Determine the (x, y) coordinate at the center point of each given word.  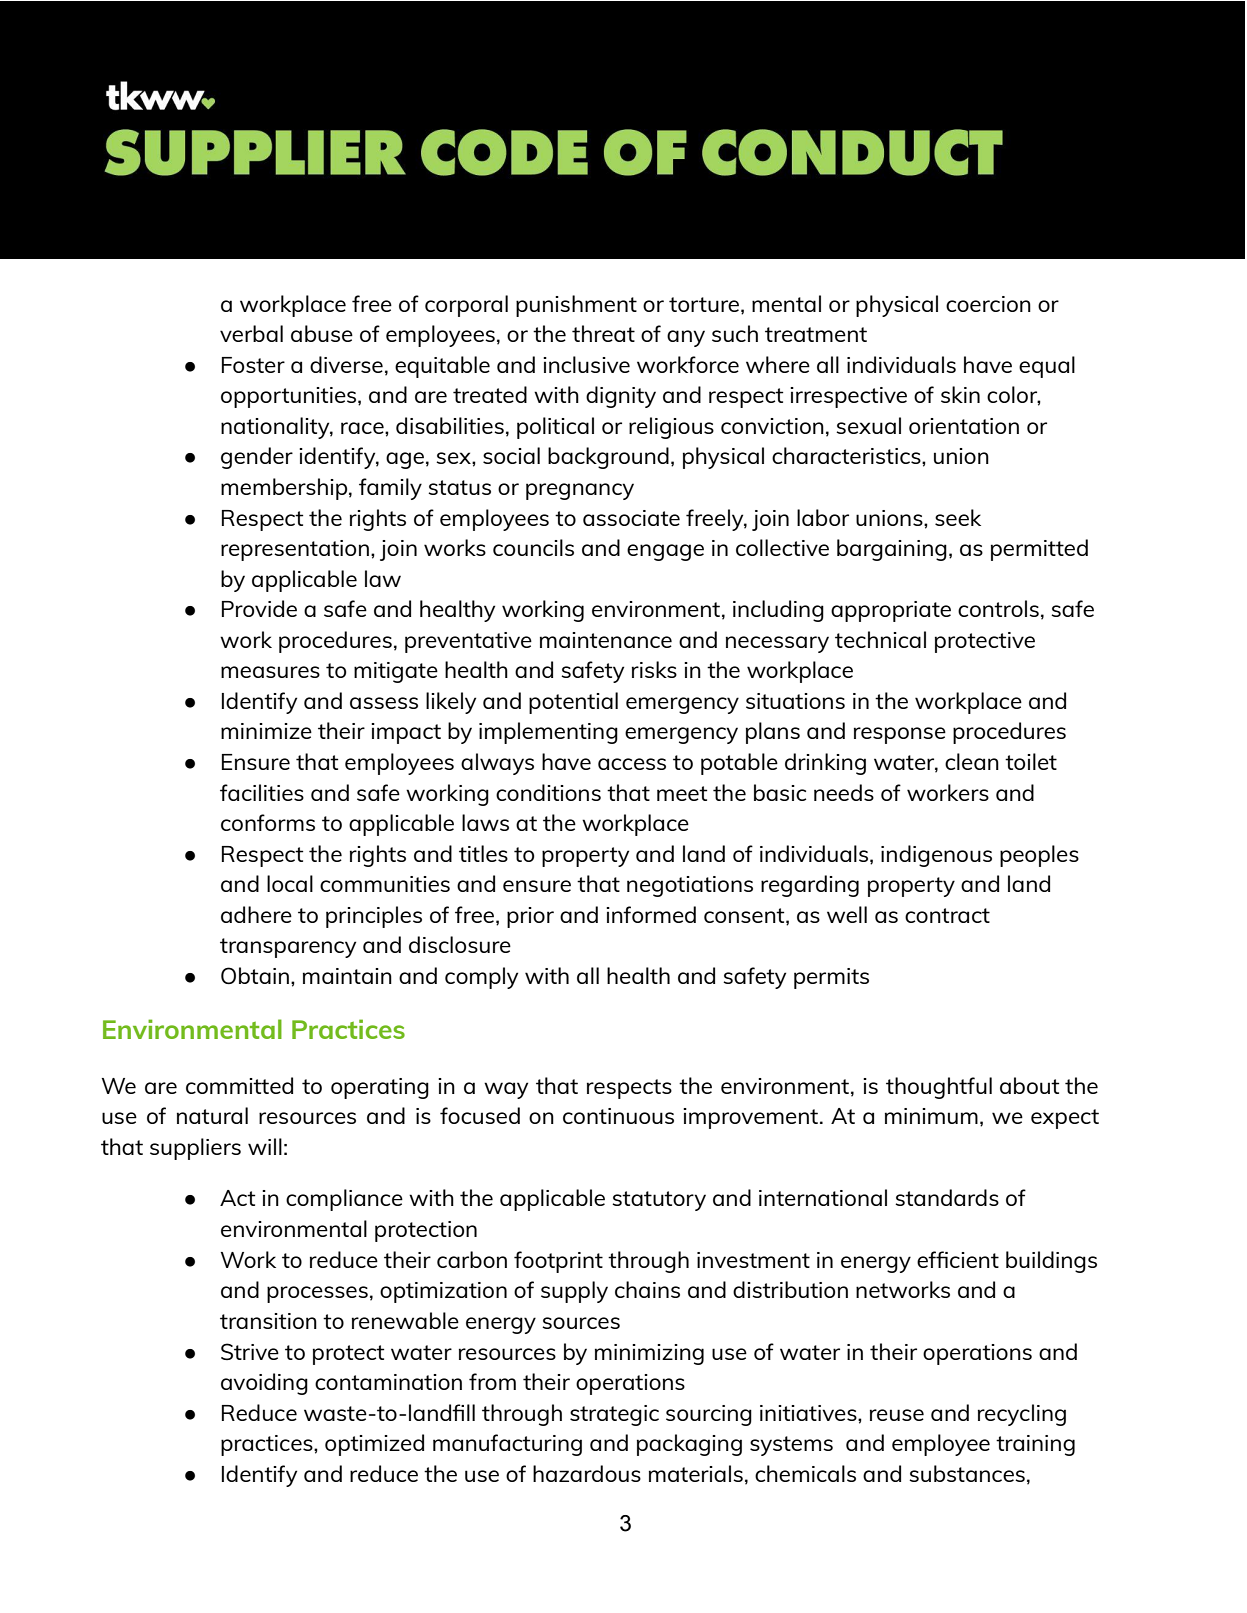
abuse (322, 333)
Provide (259, 608)
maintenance (606, 640)
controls (998, 608)
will (265, 1146)
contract (947, 915)
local (290, 883)
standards (947, 1197)
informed (651, 914)
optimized (374, 1445)
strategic (614, 1415)
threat (603, 333)
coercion (988, 304)
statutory (659, 1201)
